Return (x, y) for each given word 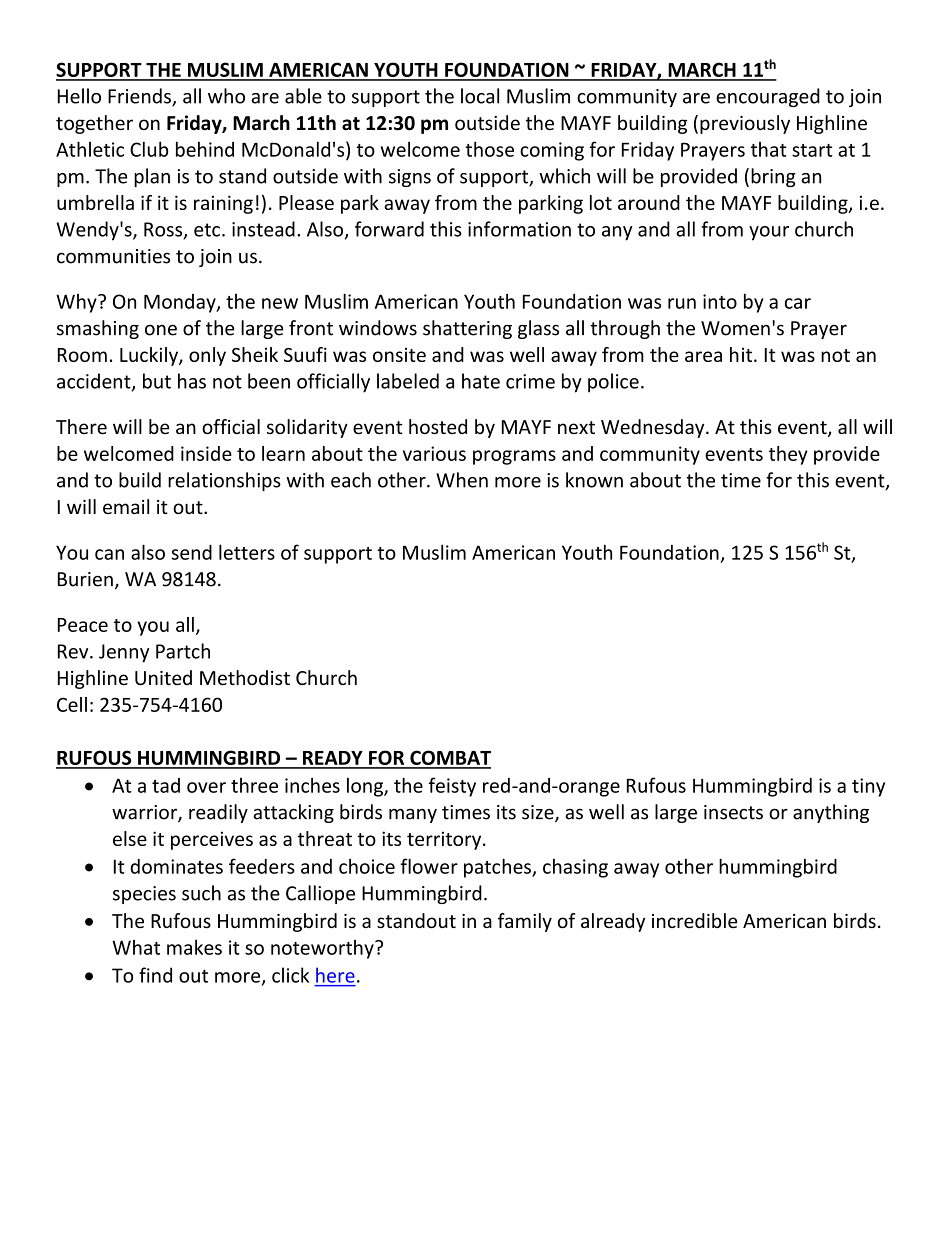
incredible (694, 920)
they (788, 455)
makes (194, 947)
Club (149, 149)
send (191, 552)
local (480, 96)
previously (745, 124)
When (462, 480)
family (525, 922)
